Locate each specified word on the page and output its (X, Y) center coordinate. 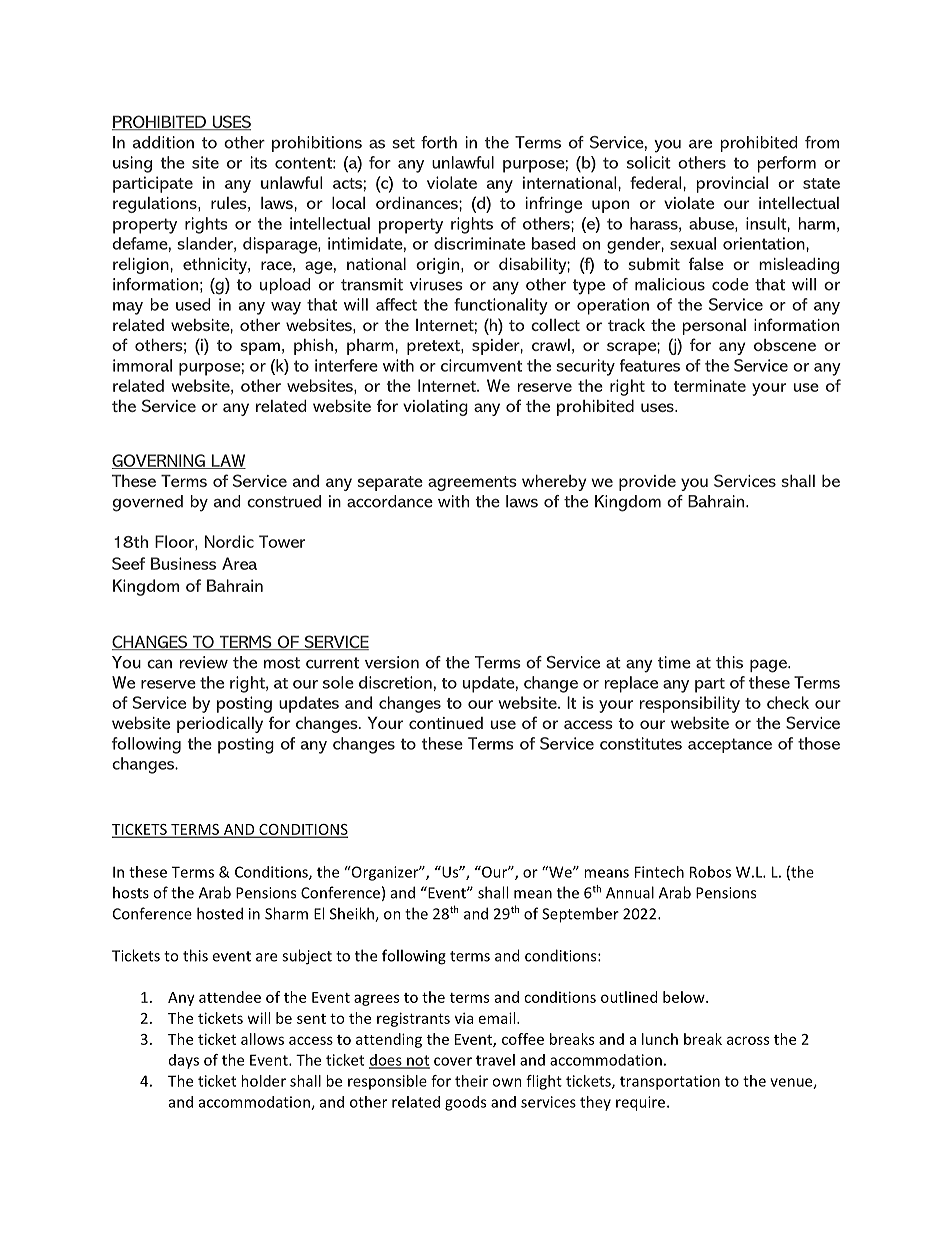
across (748, 1040)
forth (439, 142)
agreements (472, 483)
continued (446, 723)
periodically (220, 725)
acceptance (730, 745)
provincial (732, 184)
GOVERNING (159, 461)
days (184, 1061)
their (471, 1081)
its (259, 162)
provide (647, 483)
